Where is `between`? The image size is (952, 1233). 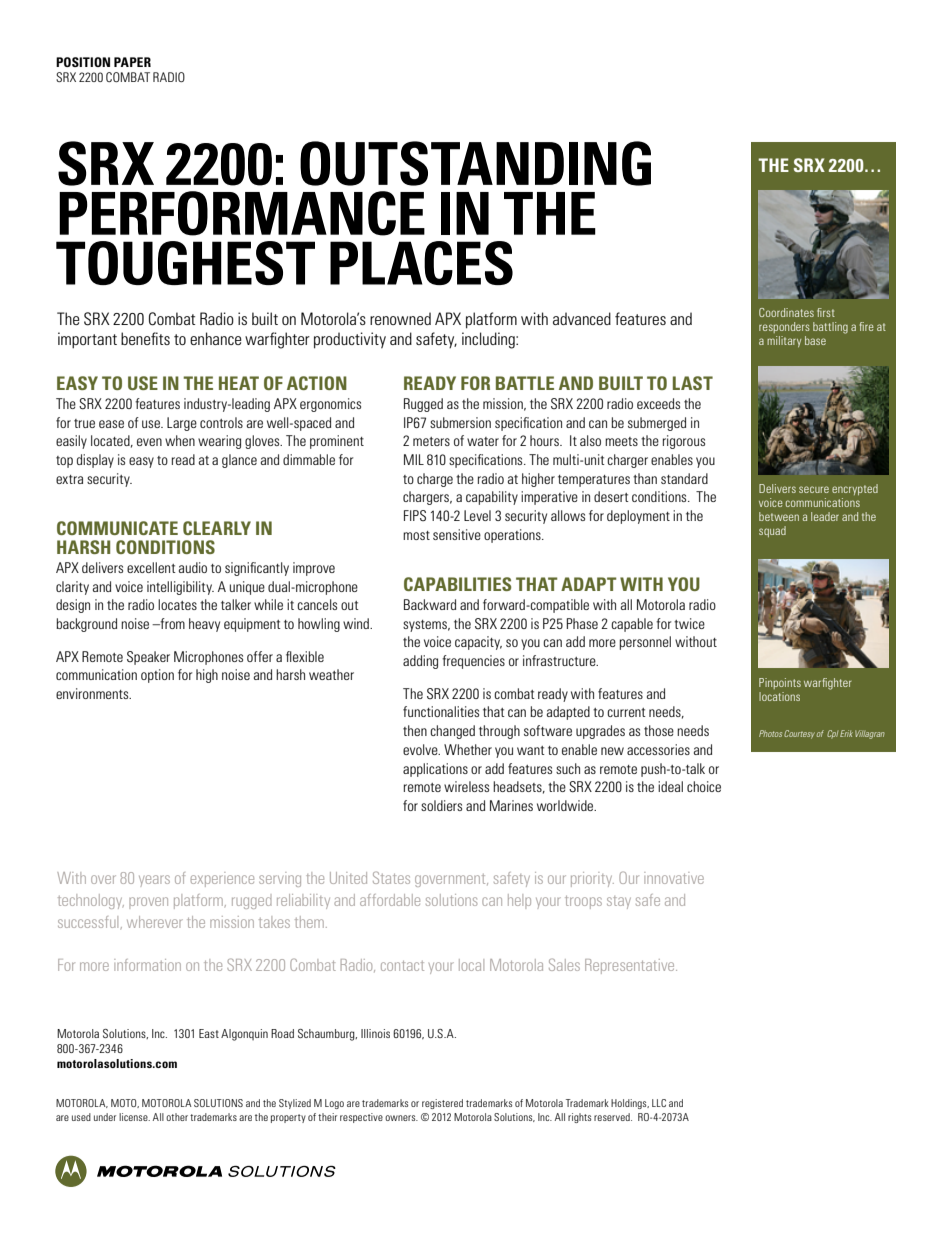 between is located at coordinates (779, 516).
